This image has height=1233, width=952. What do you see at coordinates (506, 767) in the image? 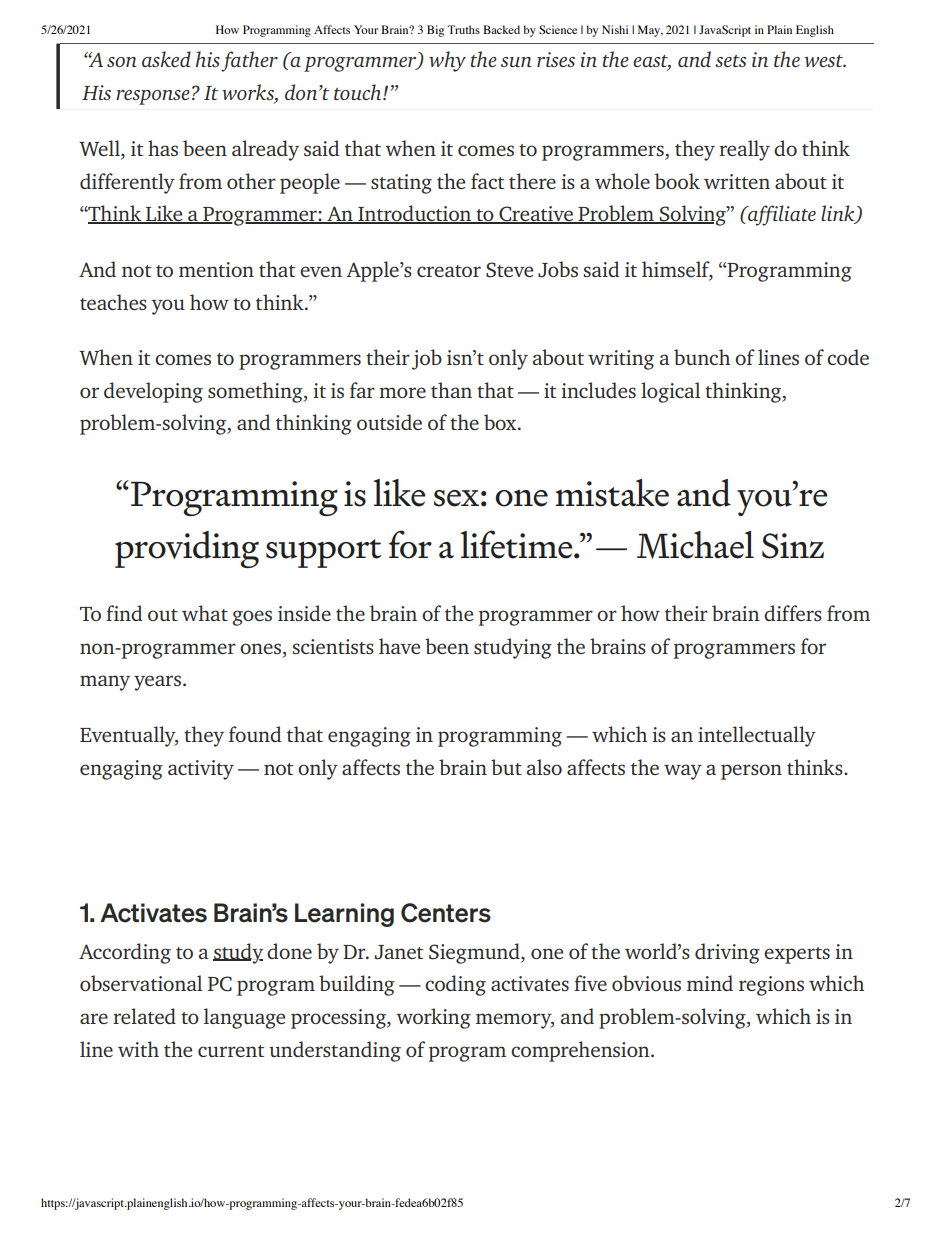
I see `but` at bounding box center [506, 767].
